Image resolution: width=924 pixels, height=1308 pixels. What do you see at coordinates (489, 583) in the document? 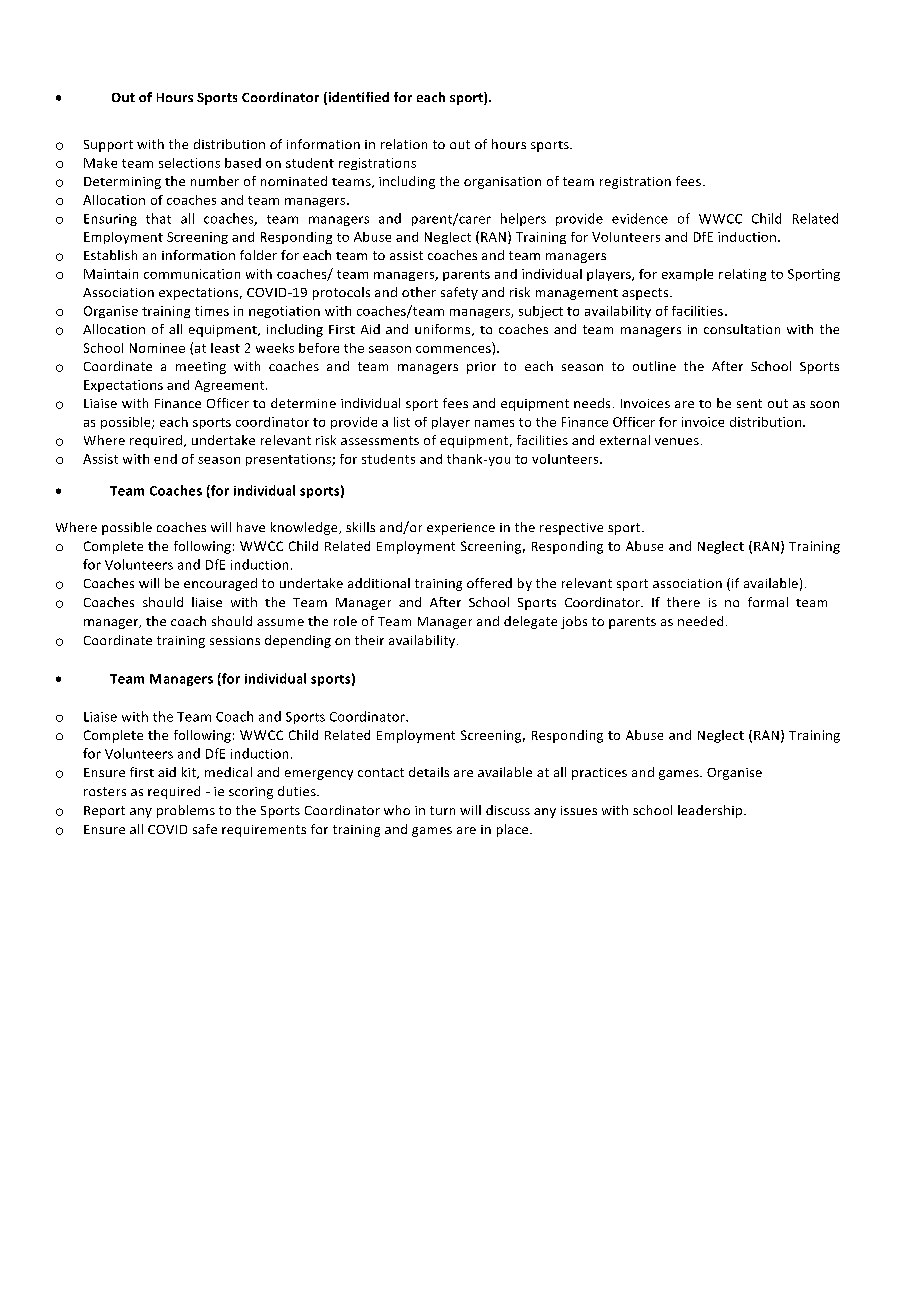
I see `offered` at bounding box center [489, 583].
